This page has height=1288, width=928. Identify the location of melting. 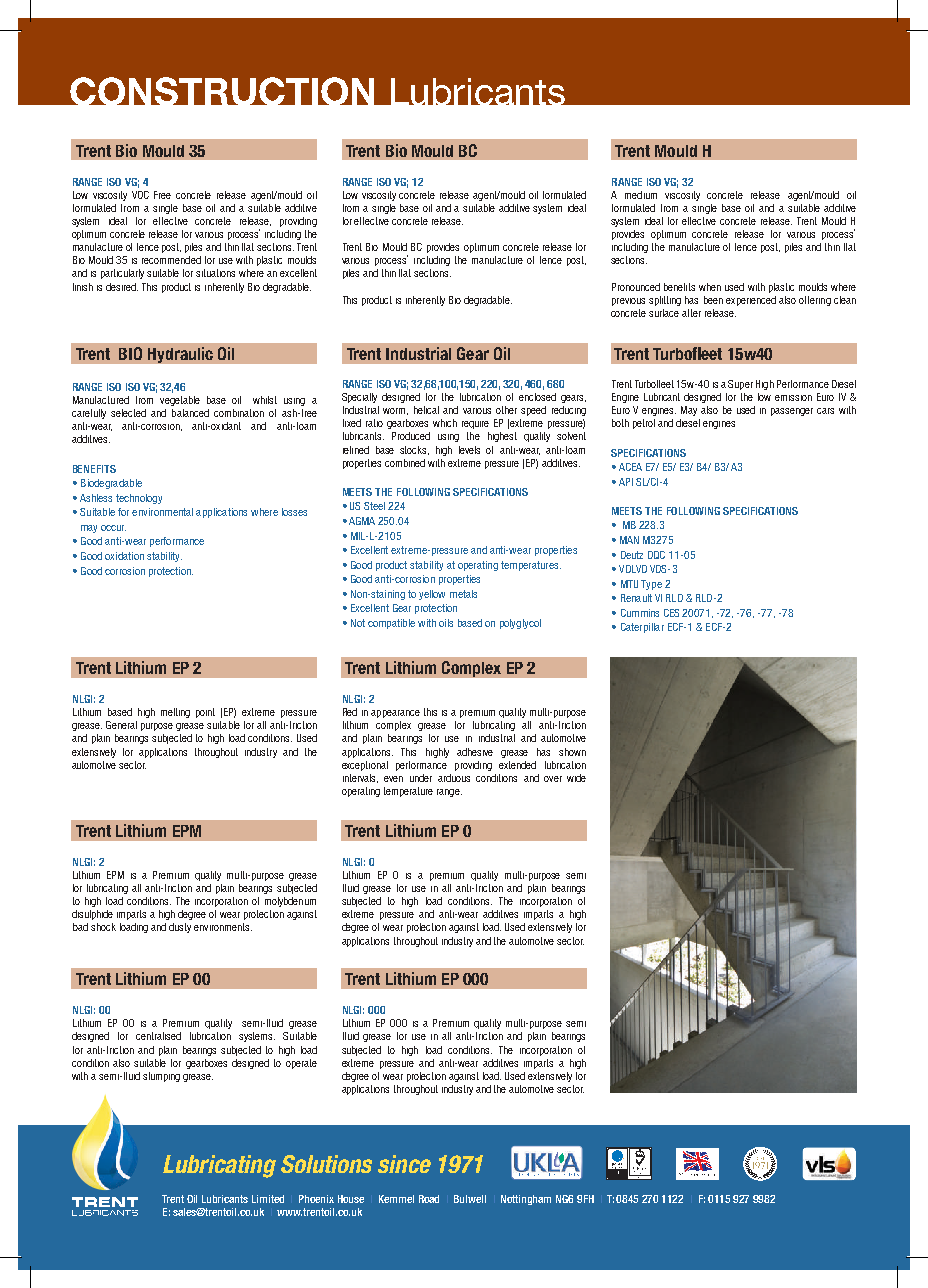
(175, 713).
